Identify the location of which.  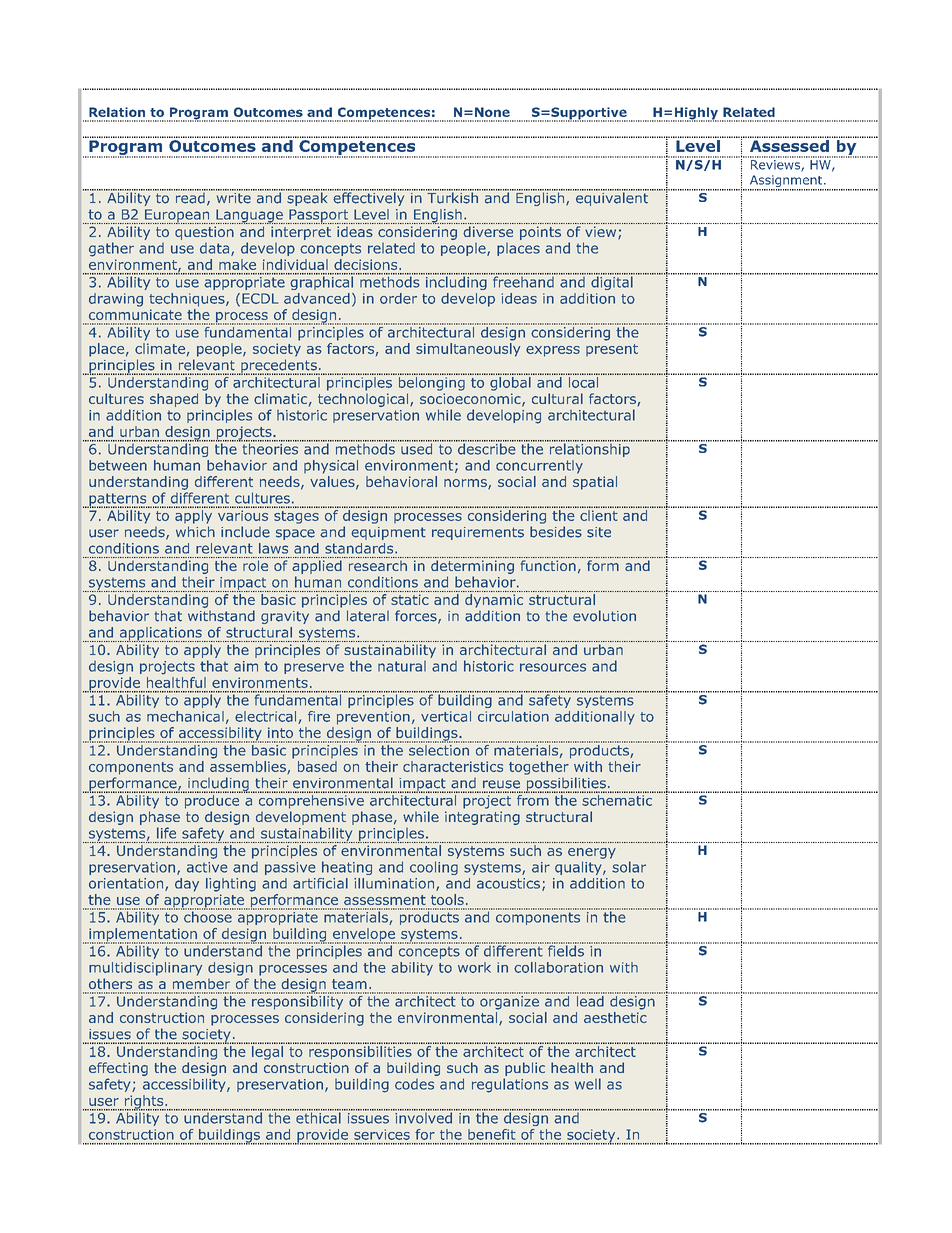
(195, 532).
